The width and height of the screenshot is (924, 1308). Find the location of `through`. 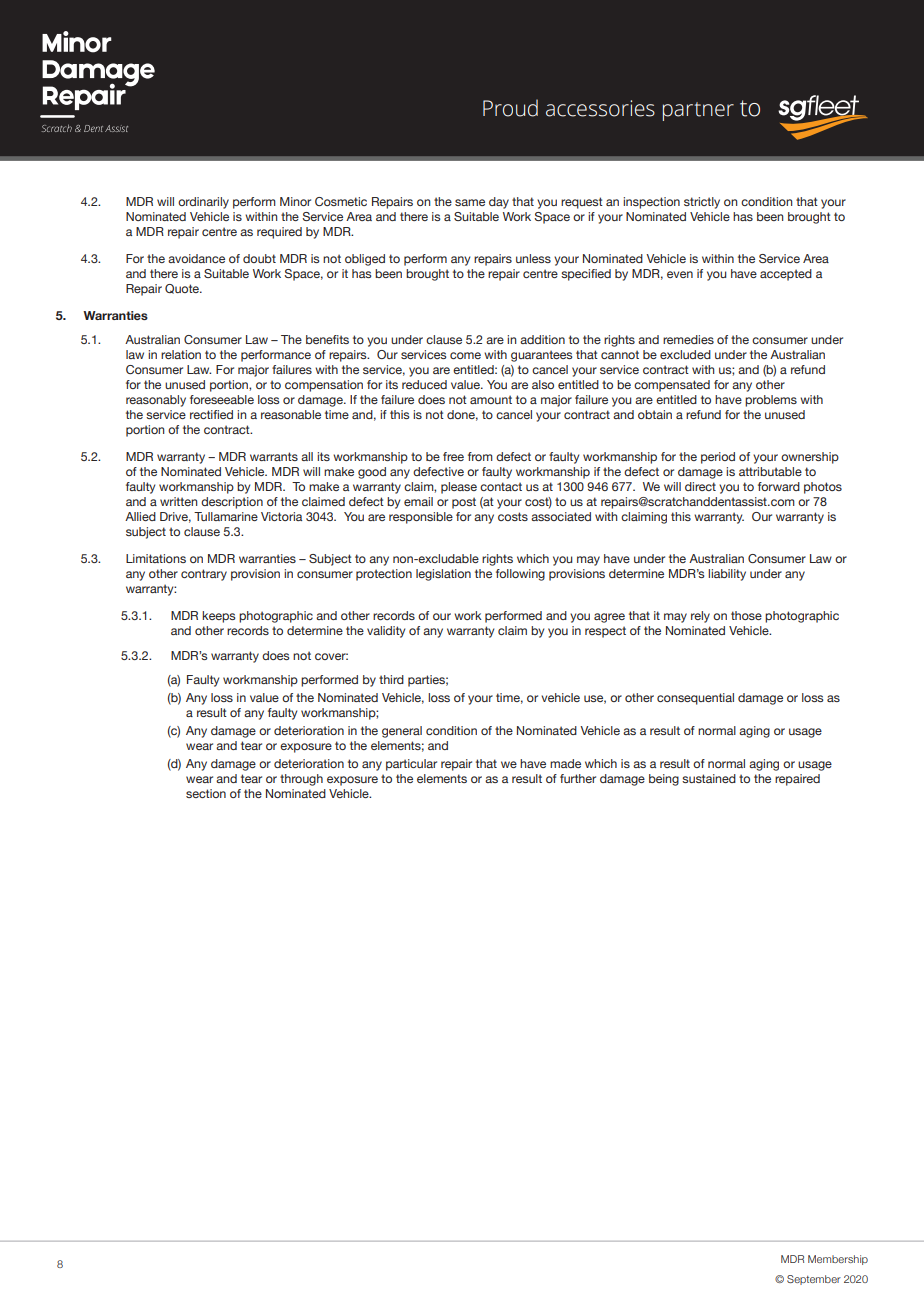

through is located at coordinates (301, 780).
